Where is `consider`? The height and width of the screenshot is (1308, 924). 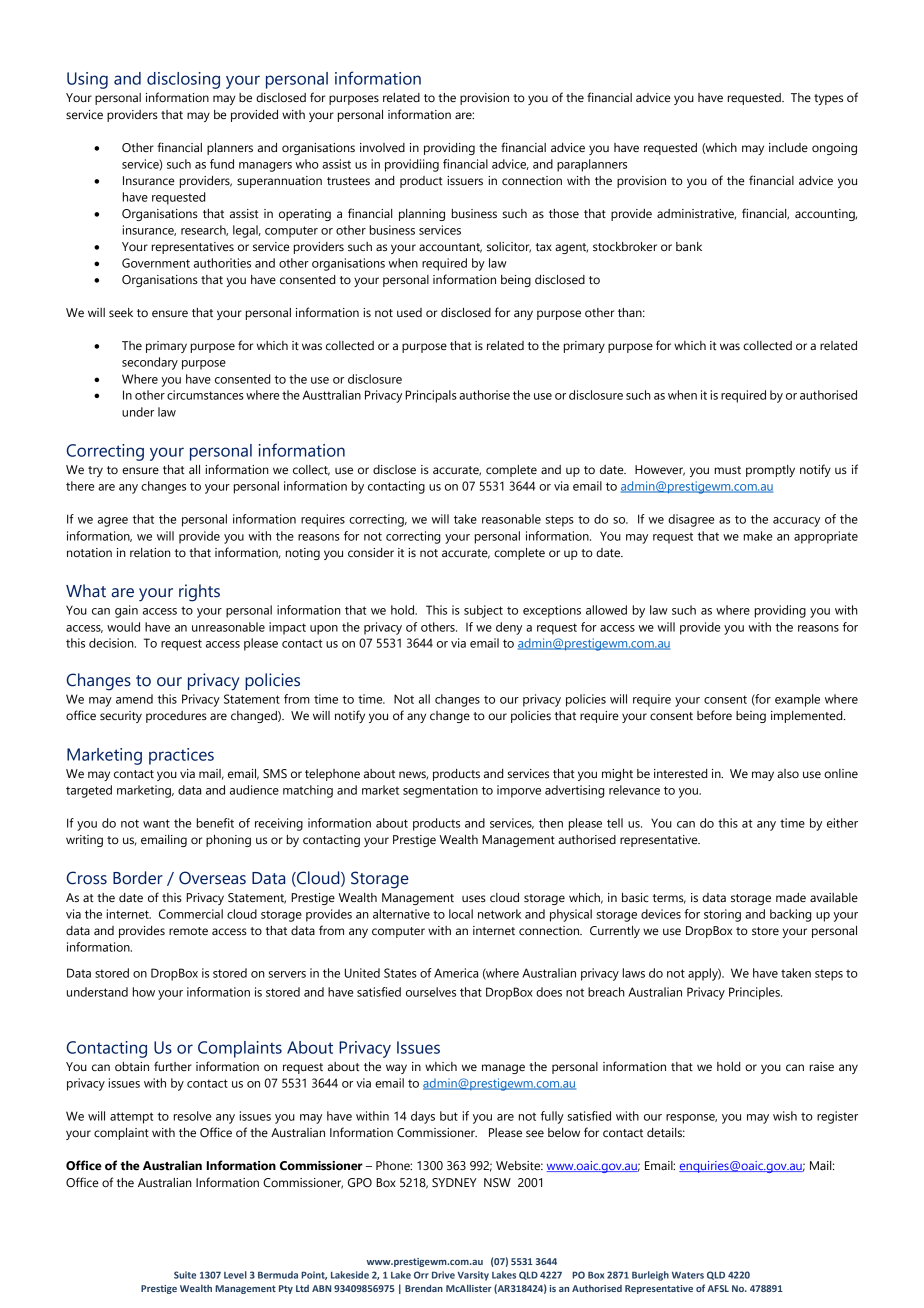 consider is located at coordinates (371, 552).
